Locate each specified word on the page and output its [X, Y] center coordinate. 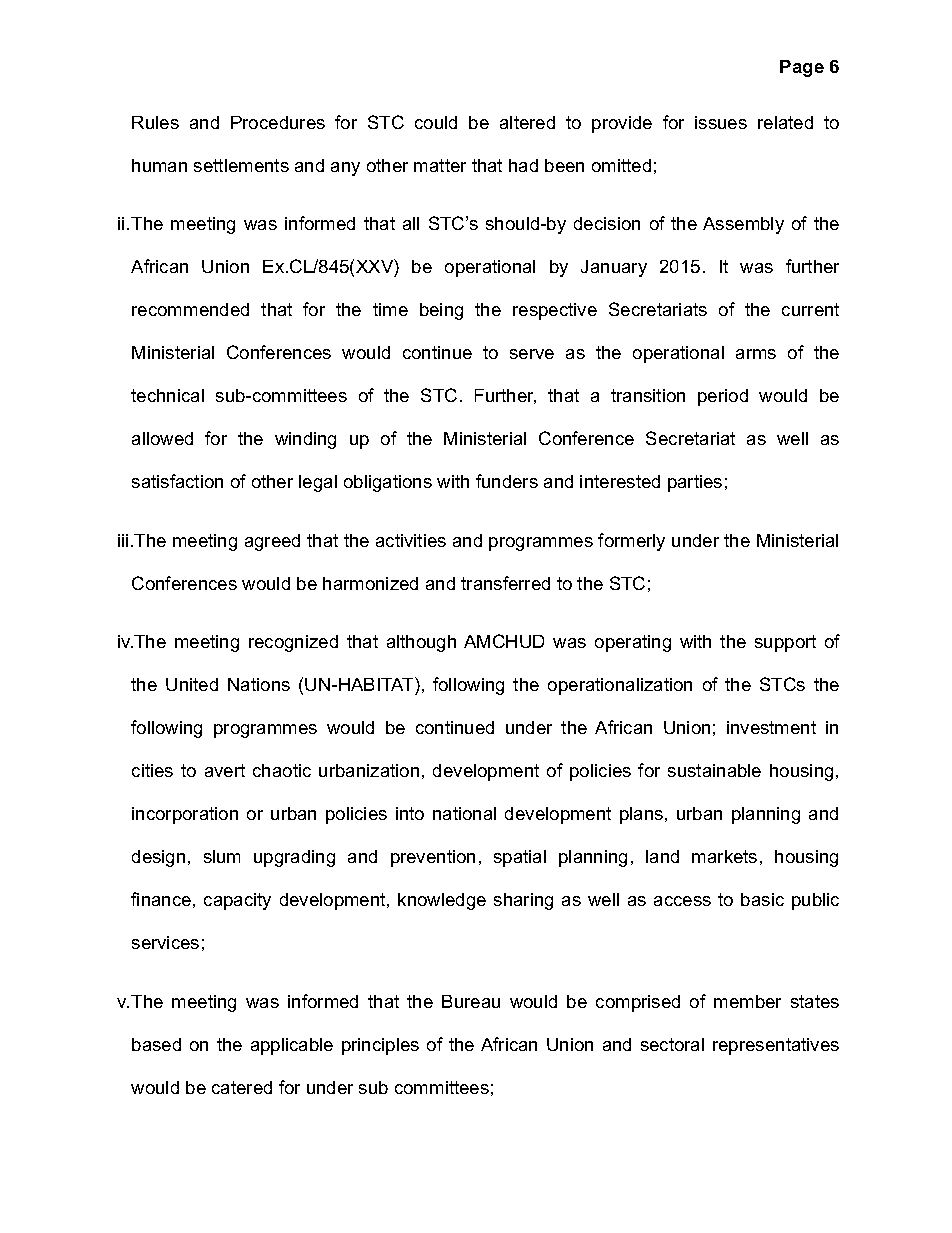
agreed [272, 542]
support [785, 643]
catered [242, 1087]
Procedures [278, 122]
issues [721, 122]
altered [527, 122]
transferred [505, 583]
